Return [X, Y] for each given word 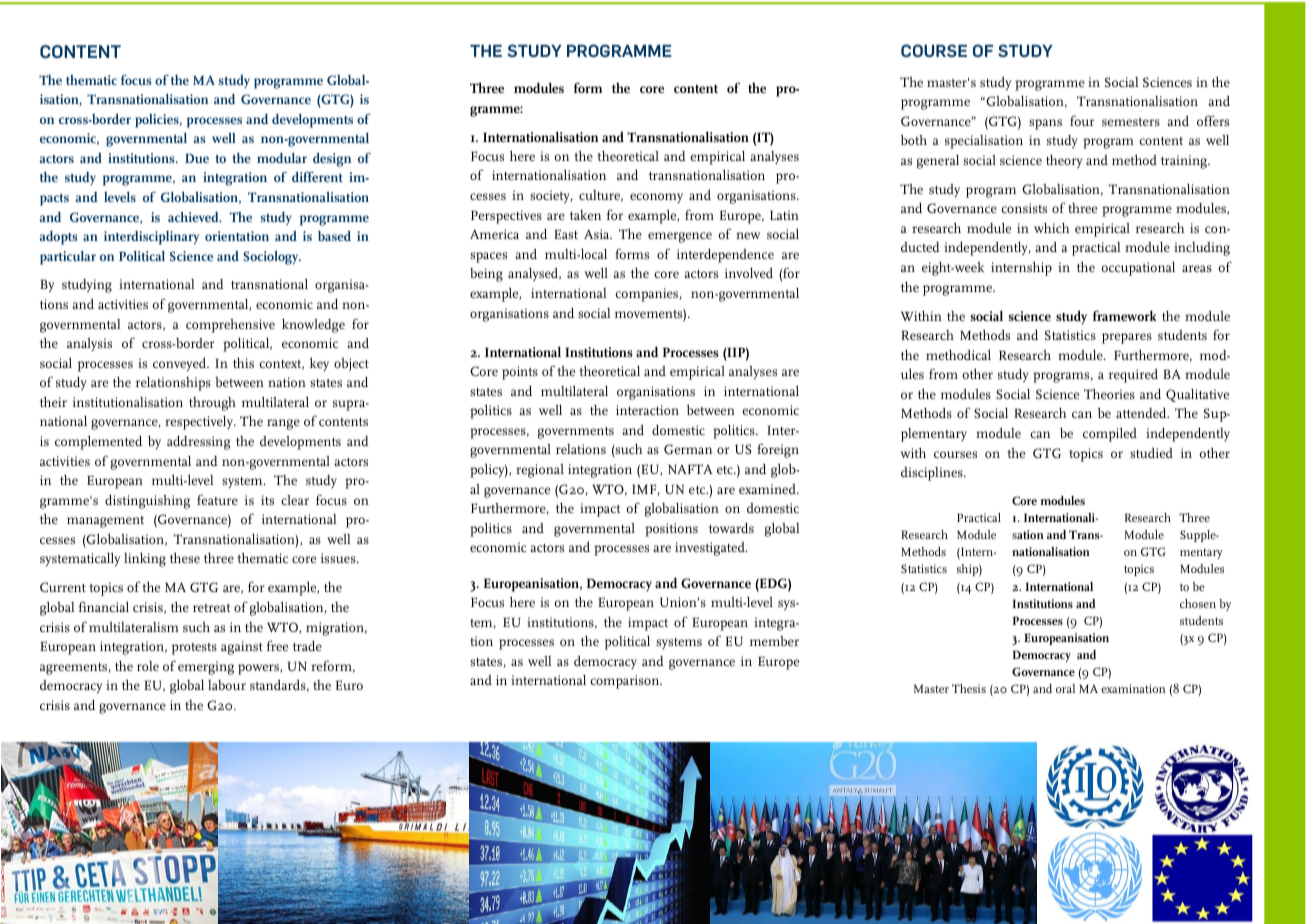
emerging [206, 668]
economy [656, 198]
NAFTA [690, 469]
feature [217, 499]
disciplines [933, 474]
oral [1065, 688]
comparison [626, 682]
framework [1125, 315]
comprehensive [230, 326]
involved [749, 273]
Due [197, 158]
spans [1045, 124]
